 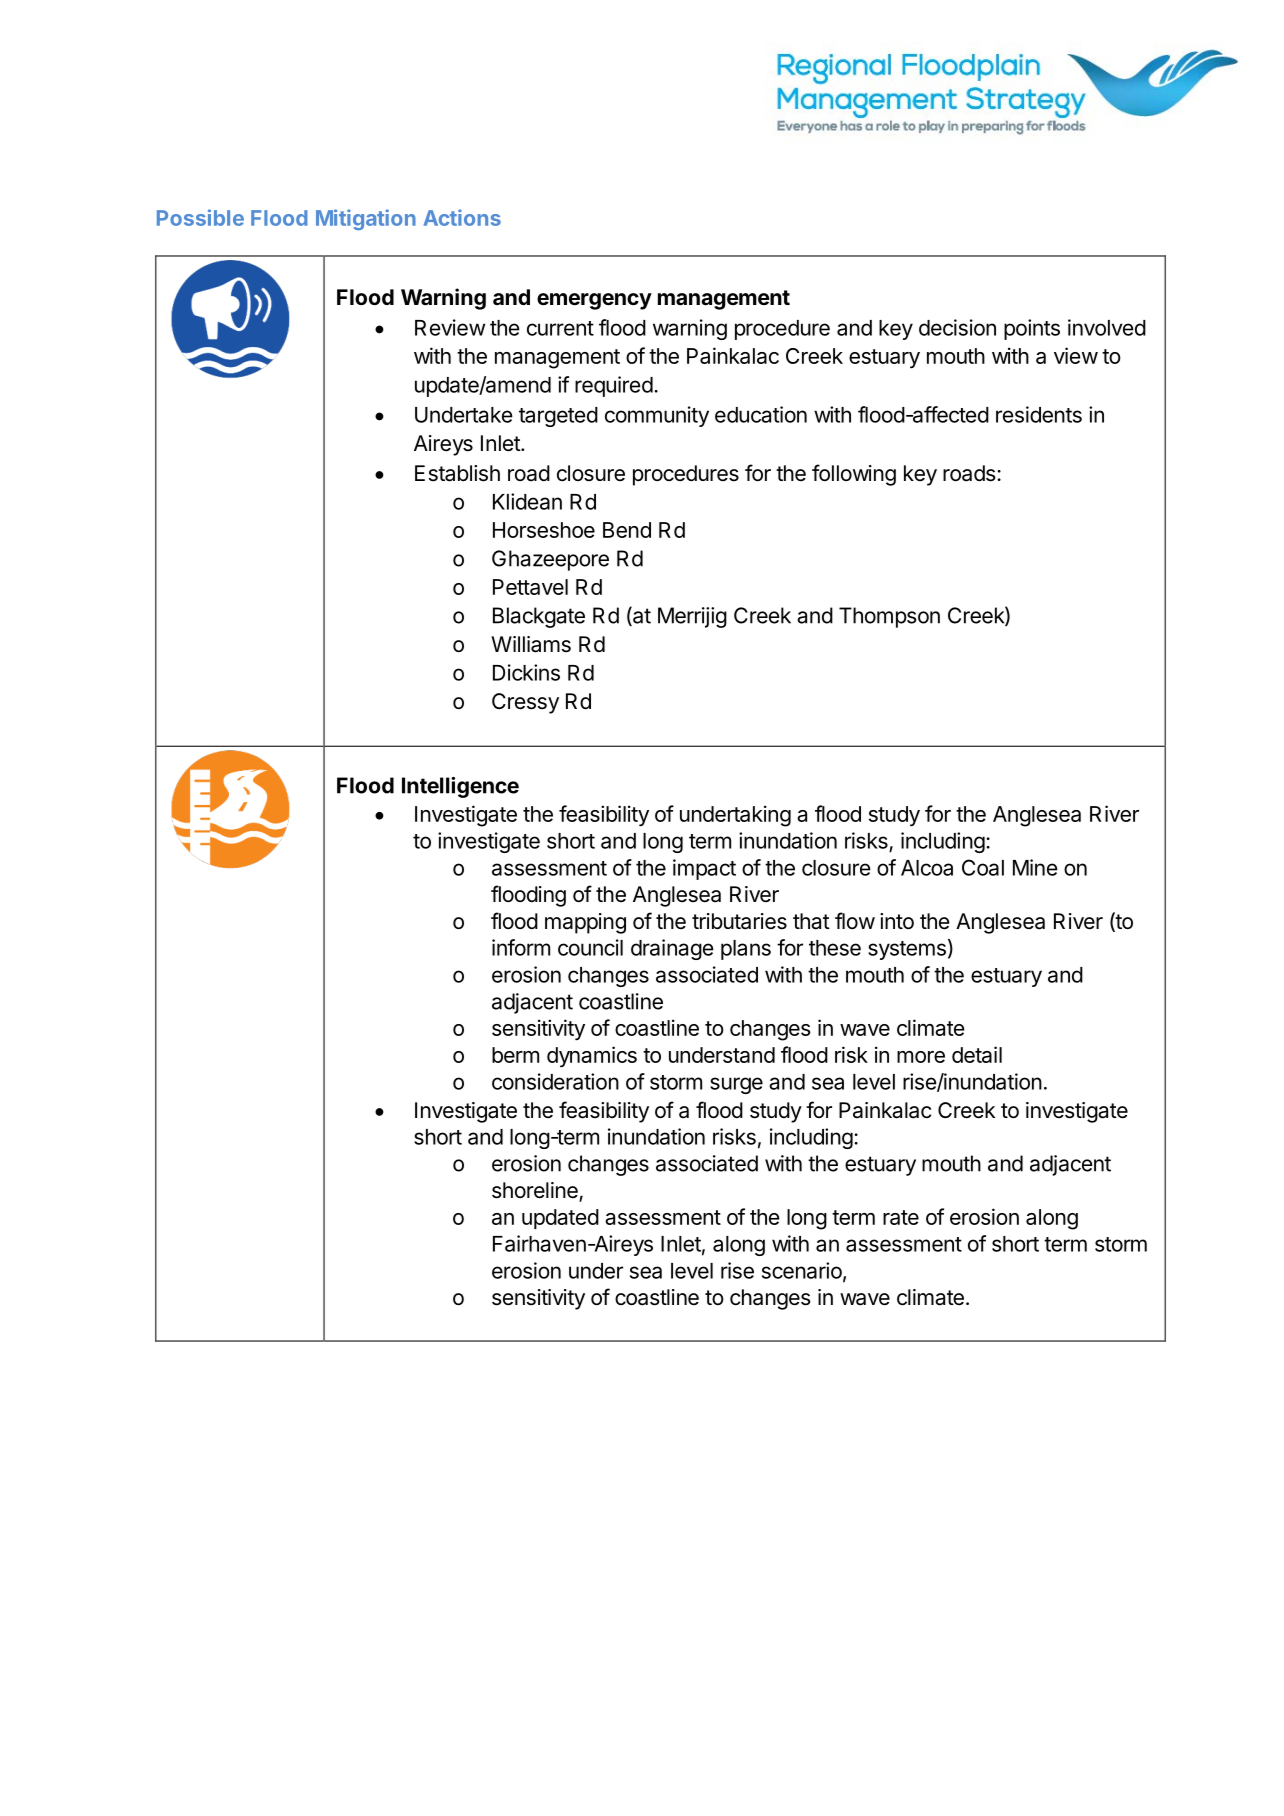 I want to click on Williams, so click(x=531, y=644).
